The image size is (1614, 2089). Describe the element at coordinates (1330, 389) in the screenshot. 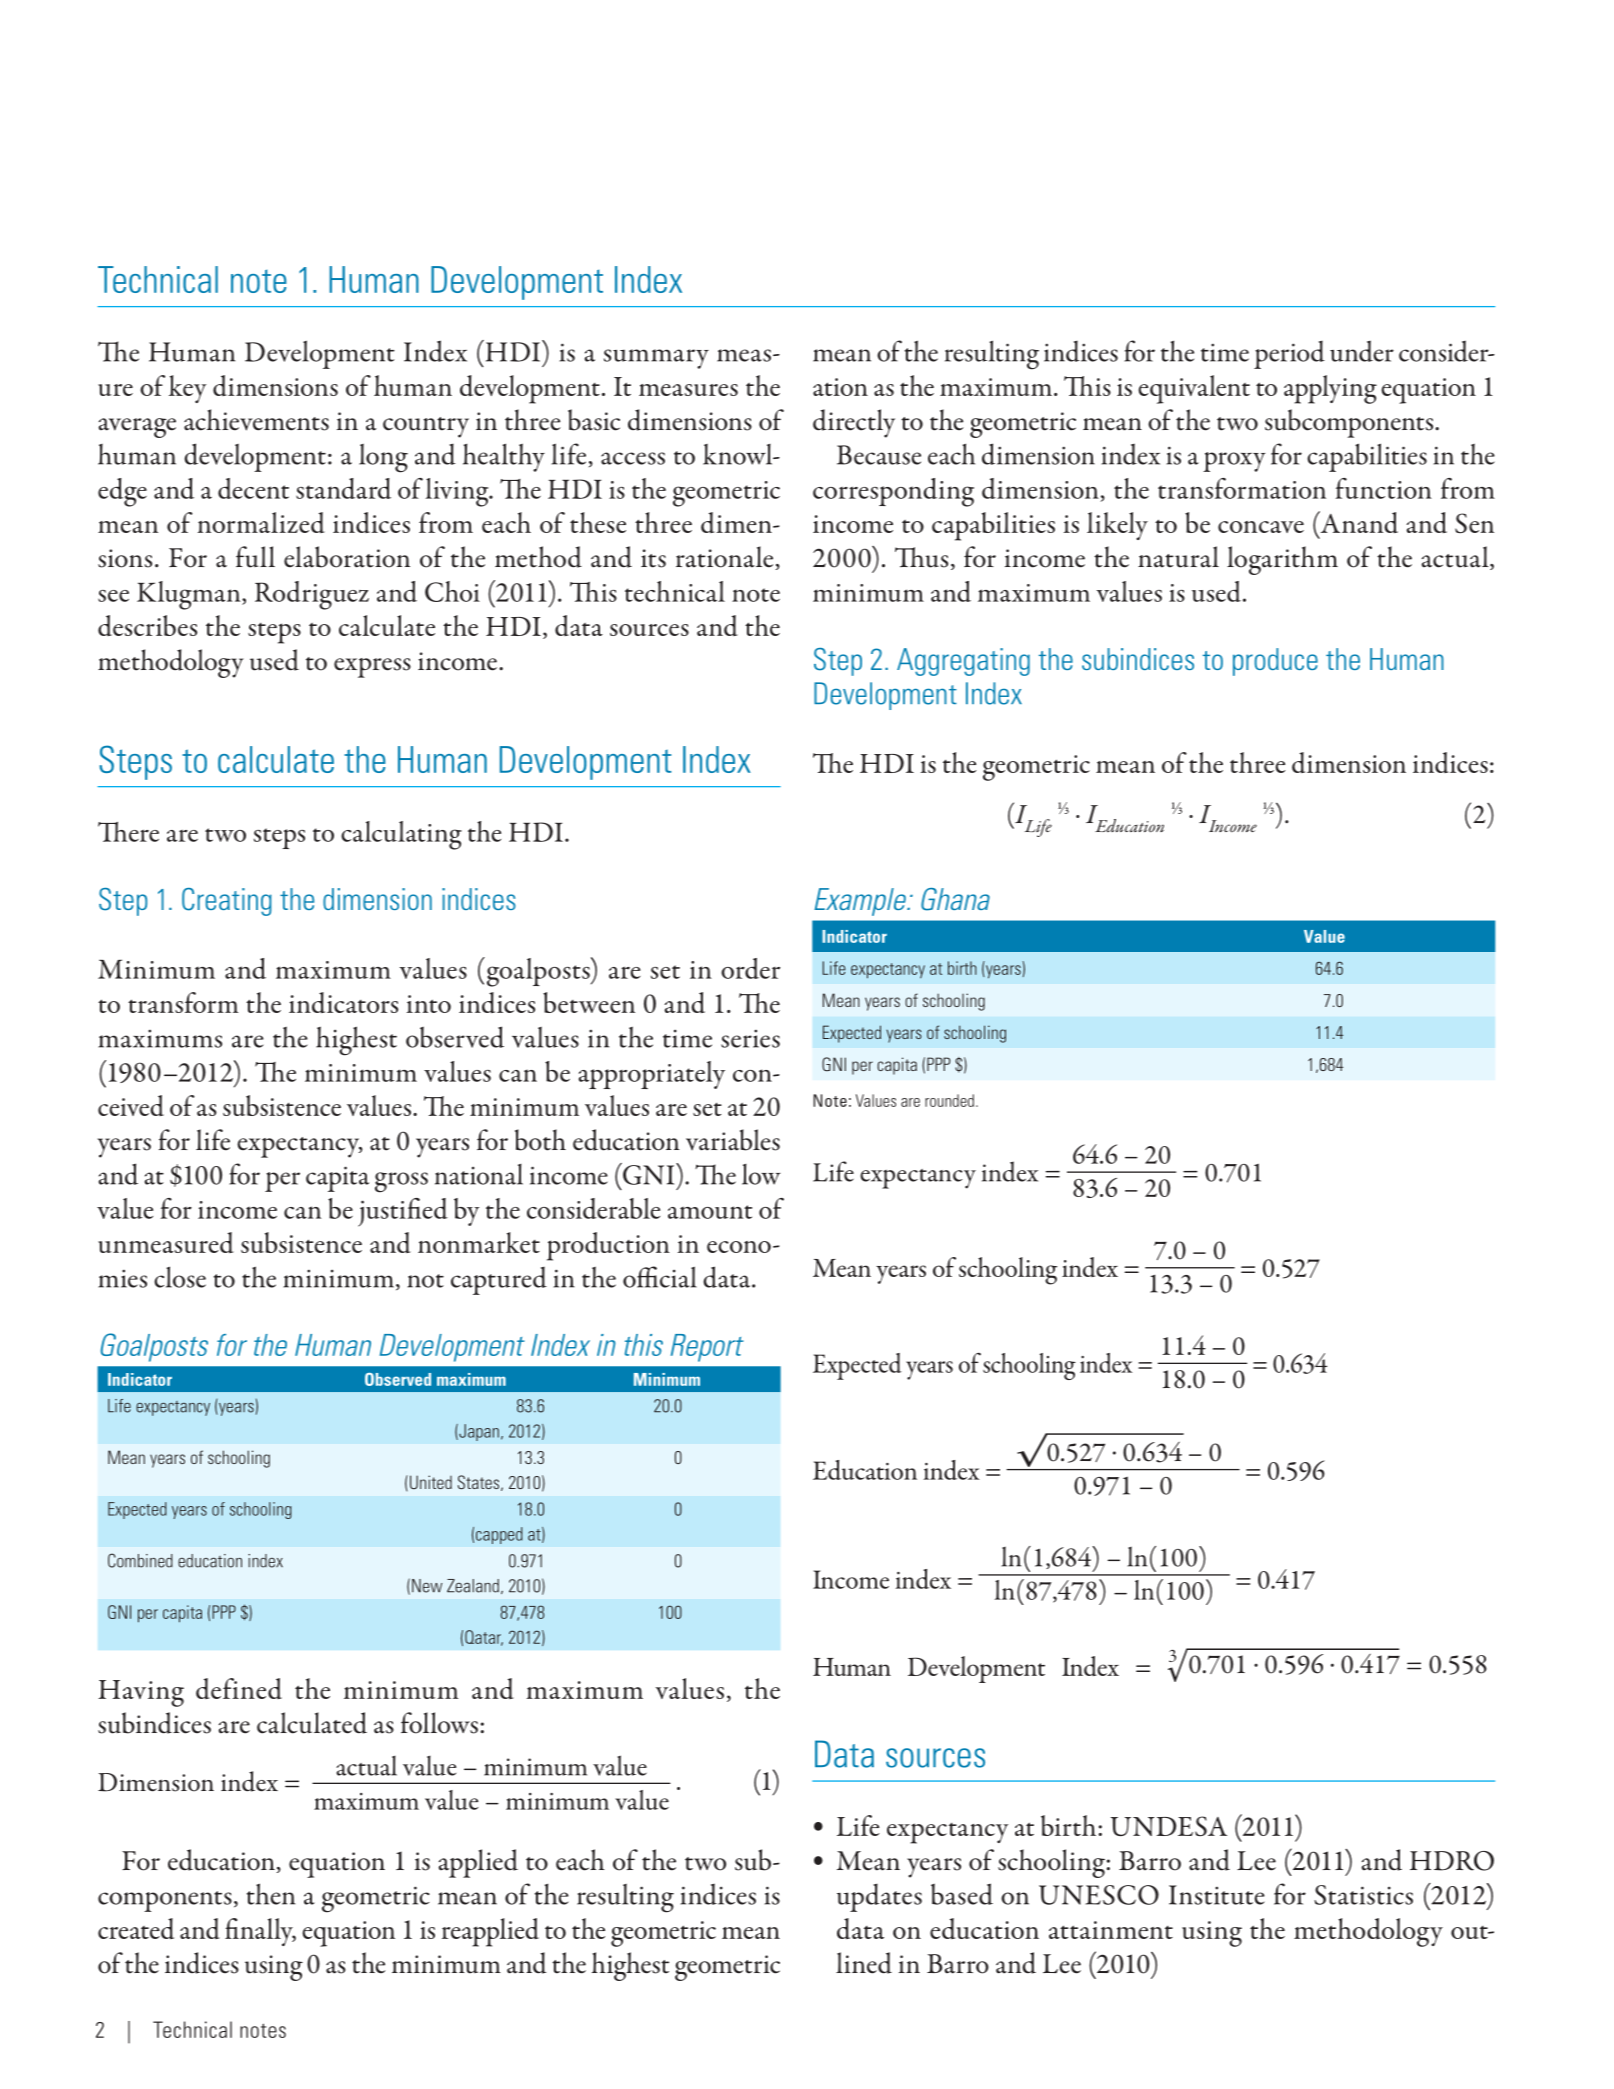

I see `applying` at that location.
